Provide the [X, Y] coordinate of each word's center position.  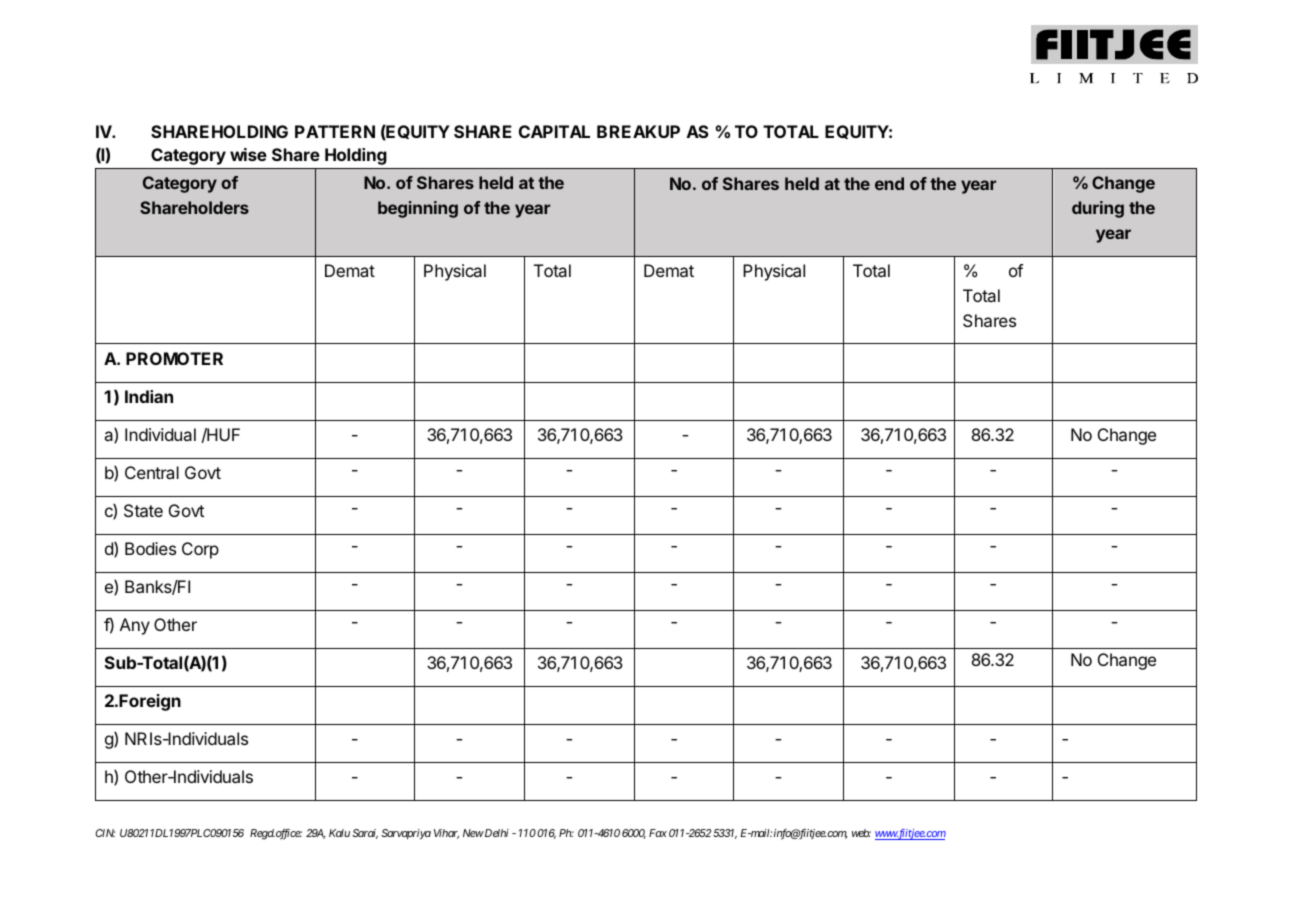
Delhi [496, 833]
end [889, 183]
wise [248, 154]
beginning [418, 209]
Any [135, 626]
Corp [200, 550]
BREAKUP [638, 131]
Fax [658, 833]
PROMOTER [174, 358]
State [143, 510]
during [1098, 209]
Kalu [339, 833]
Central [152, 472]
